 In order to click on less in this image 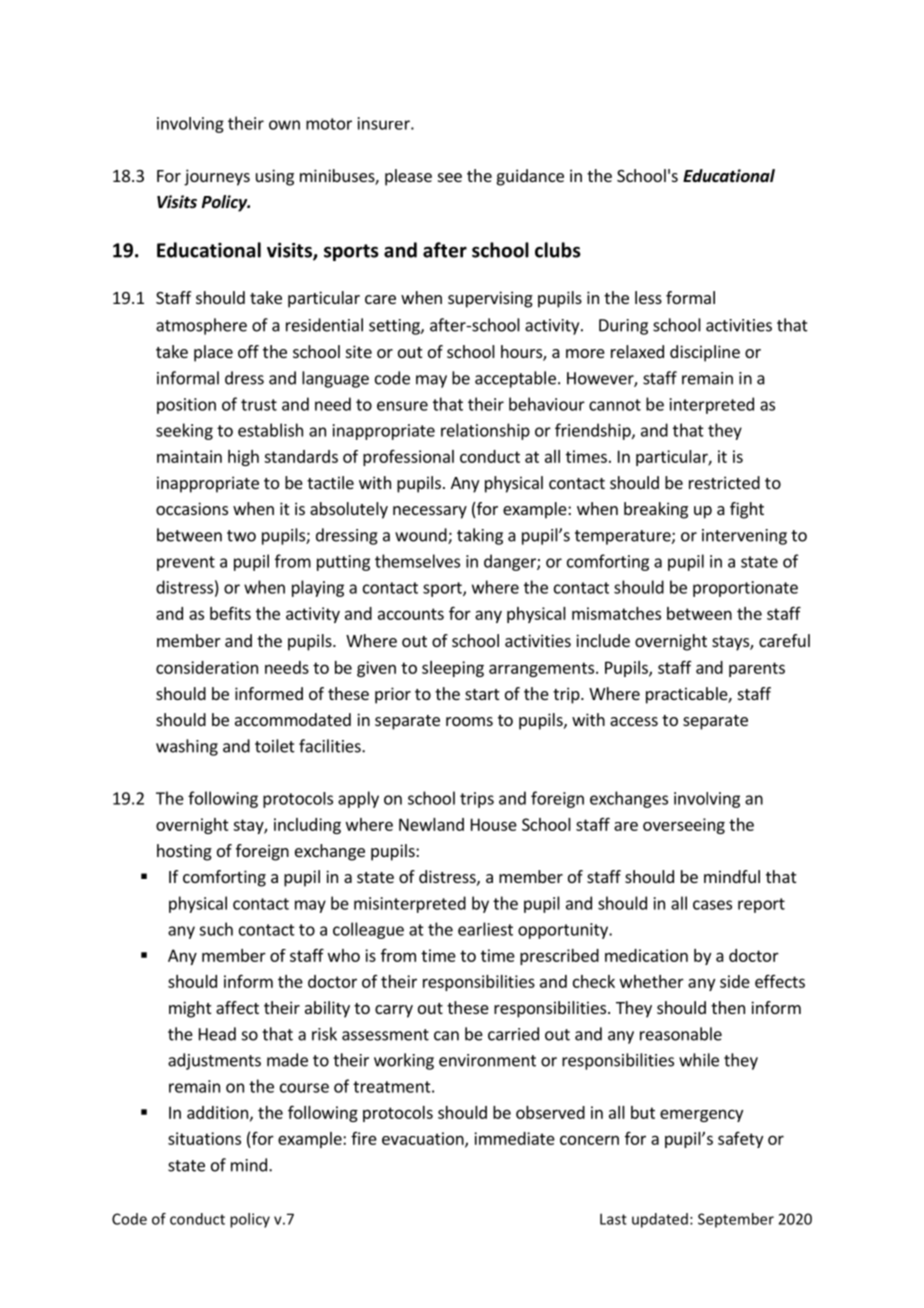, I will do `click(648, 297)`.
